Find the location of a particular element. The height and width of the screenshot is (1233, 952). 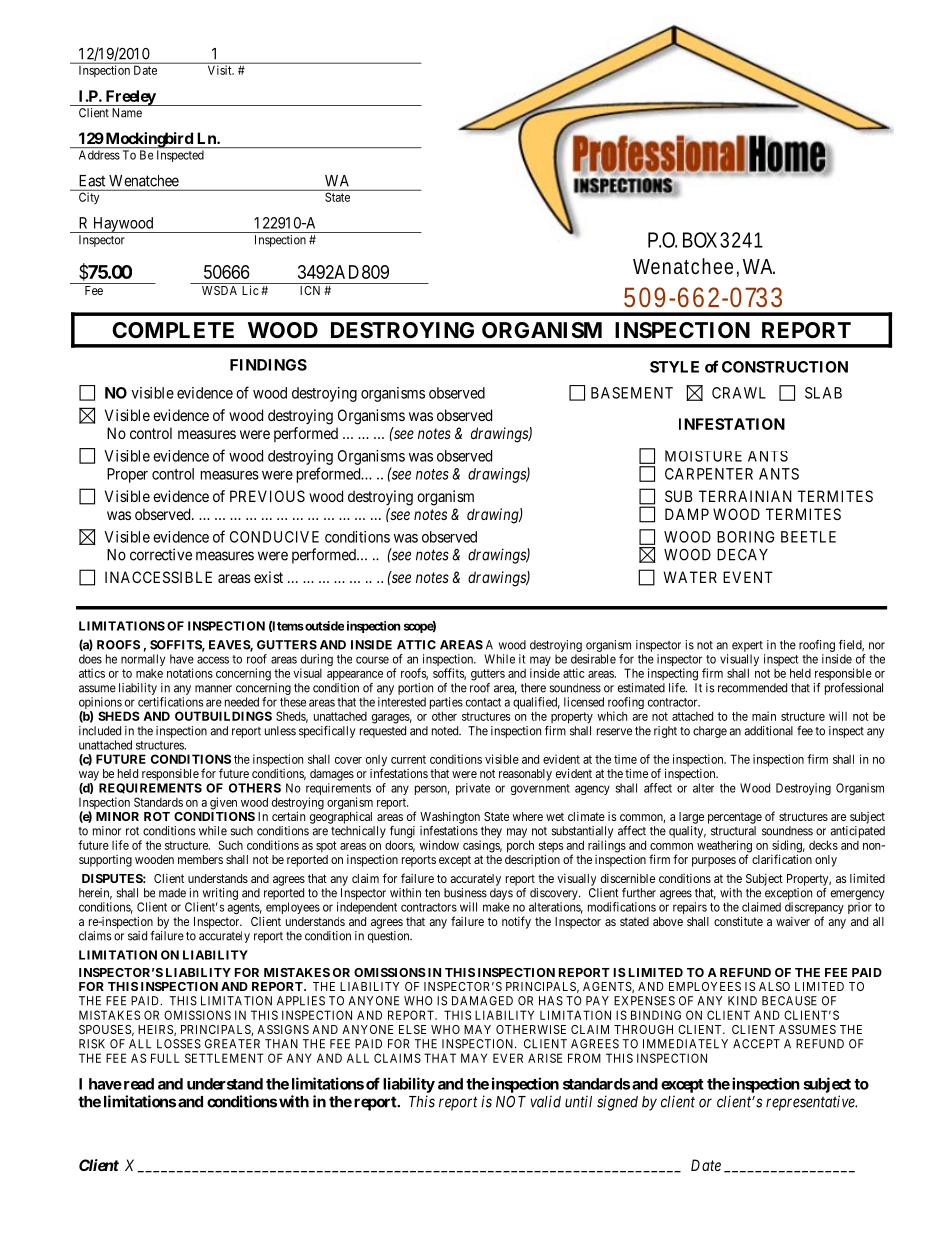

MOISTURE is located at coordinates (703, 456).
